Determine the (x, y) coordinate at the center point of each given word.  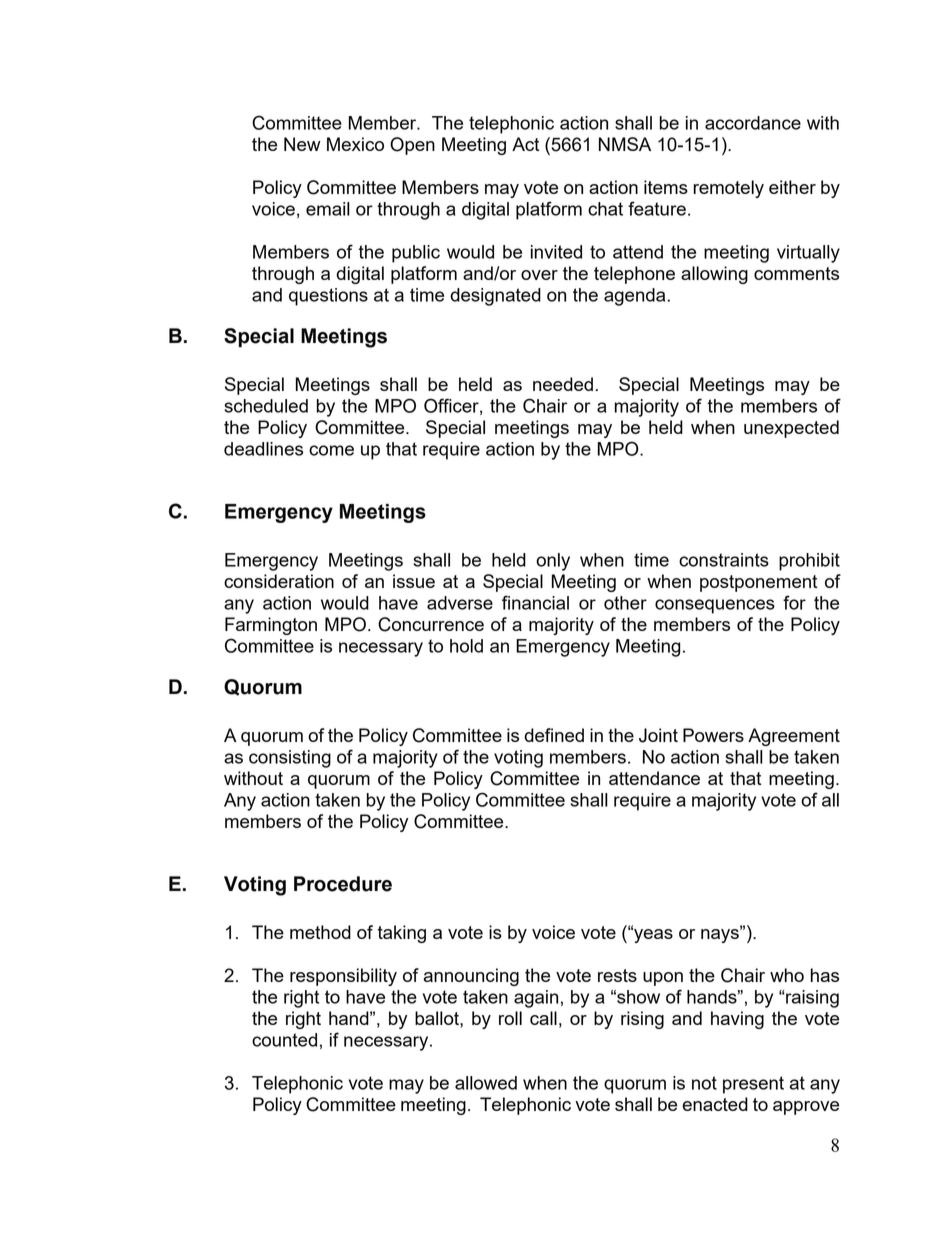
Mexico (355, 144)
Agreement (794, 737)
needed (563, 384)
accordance (753, 123)
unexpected (791, 429)
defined (554, 735)
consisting (290, 759)
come (331, 450)
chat (605, 209)
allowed (486, 1083)
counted (284, 1040)
